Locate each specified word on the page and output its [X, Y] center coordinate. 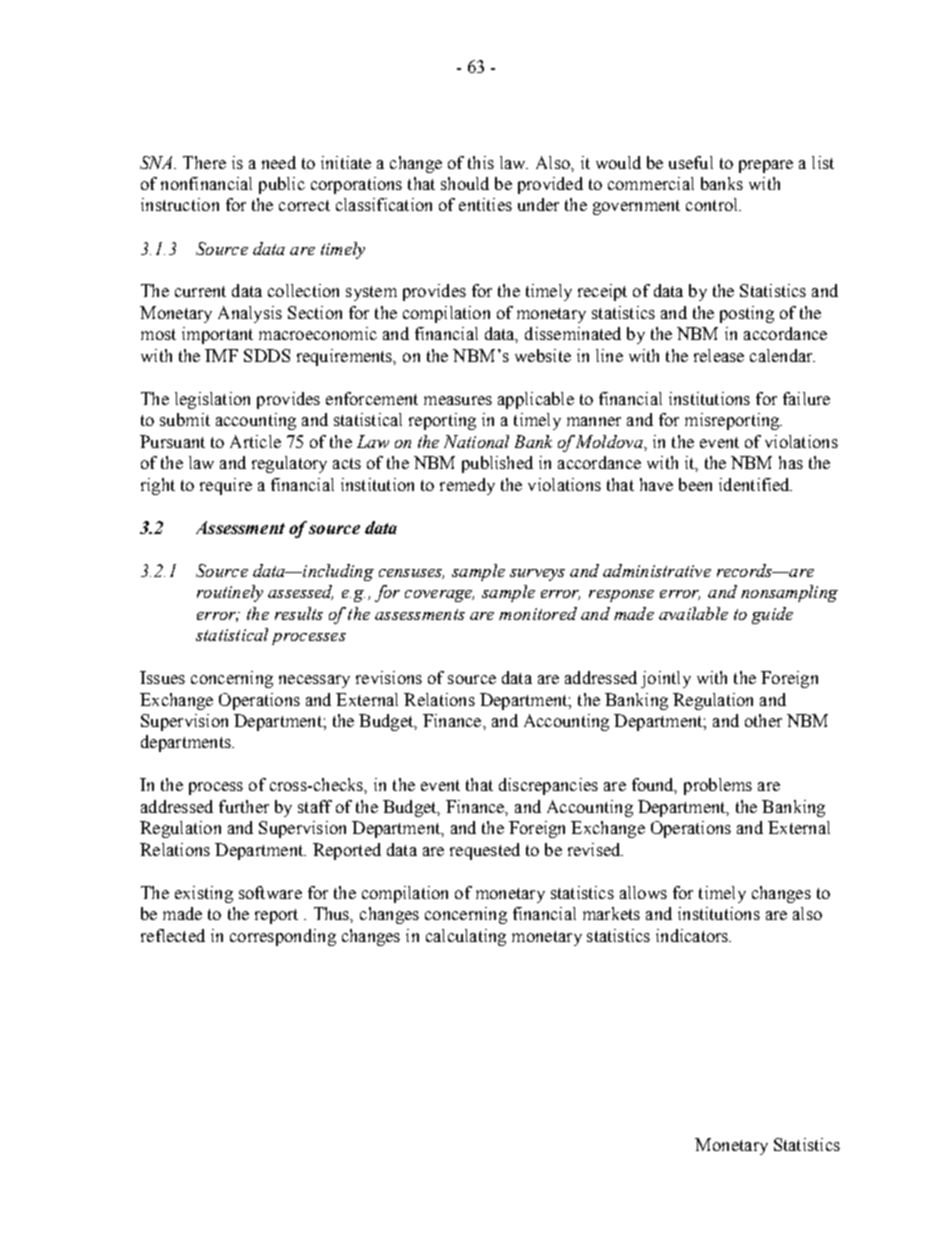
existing [204, 894]
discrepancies [548, 786]
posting [747, 314]
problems [718, 786]
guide [772, 615]
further [244, 806]
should [465, 183]
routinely [230, 593]
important [217, 335]
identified [755, 484]
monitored [538, 613]
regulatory [289, 464]
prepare [766, 166]
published [497, 464]
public [282, 185]
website [543, 355]
